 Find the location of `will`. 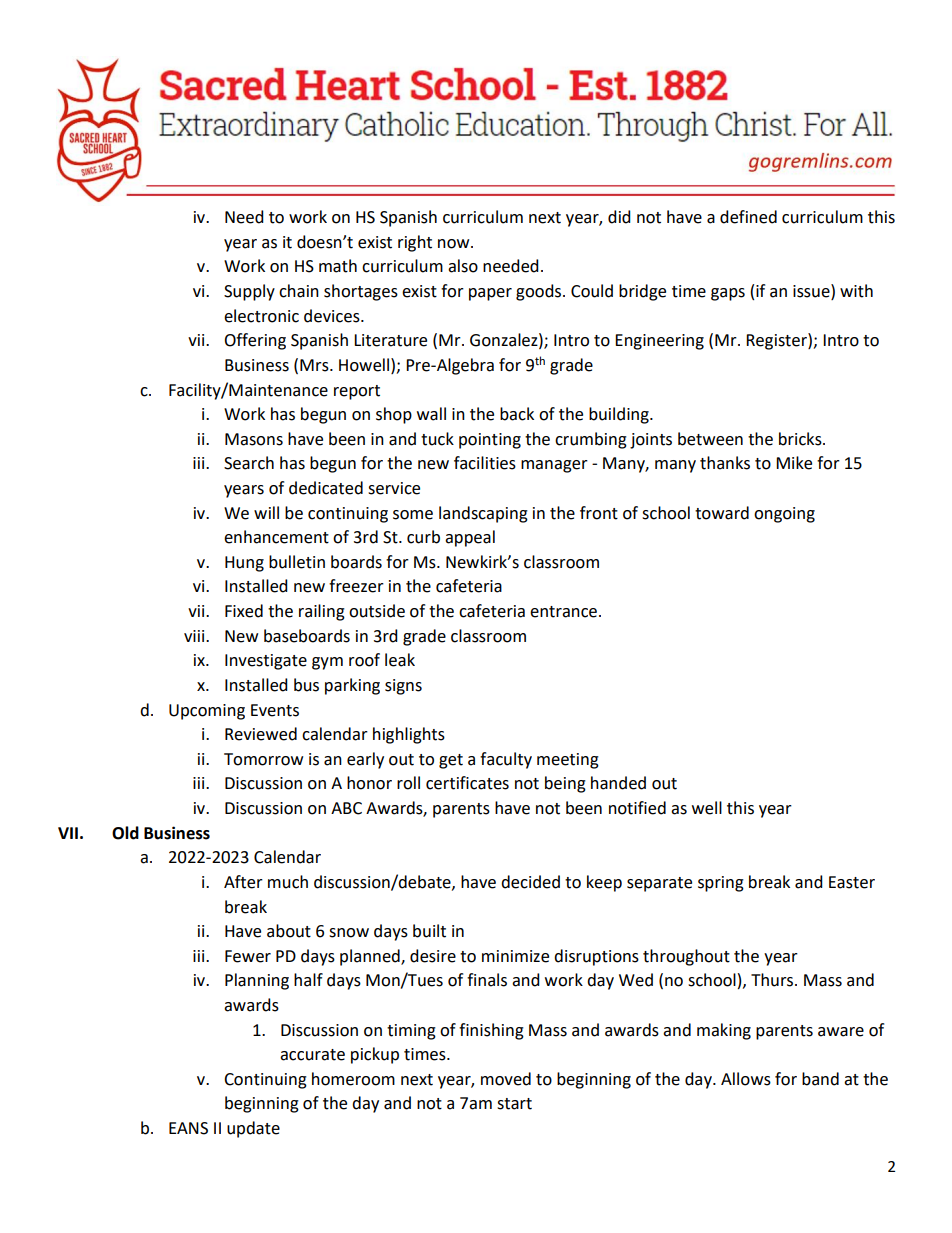

will is located at coordinates (266, 512).
